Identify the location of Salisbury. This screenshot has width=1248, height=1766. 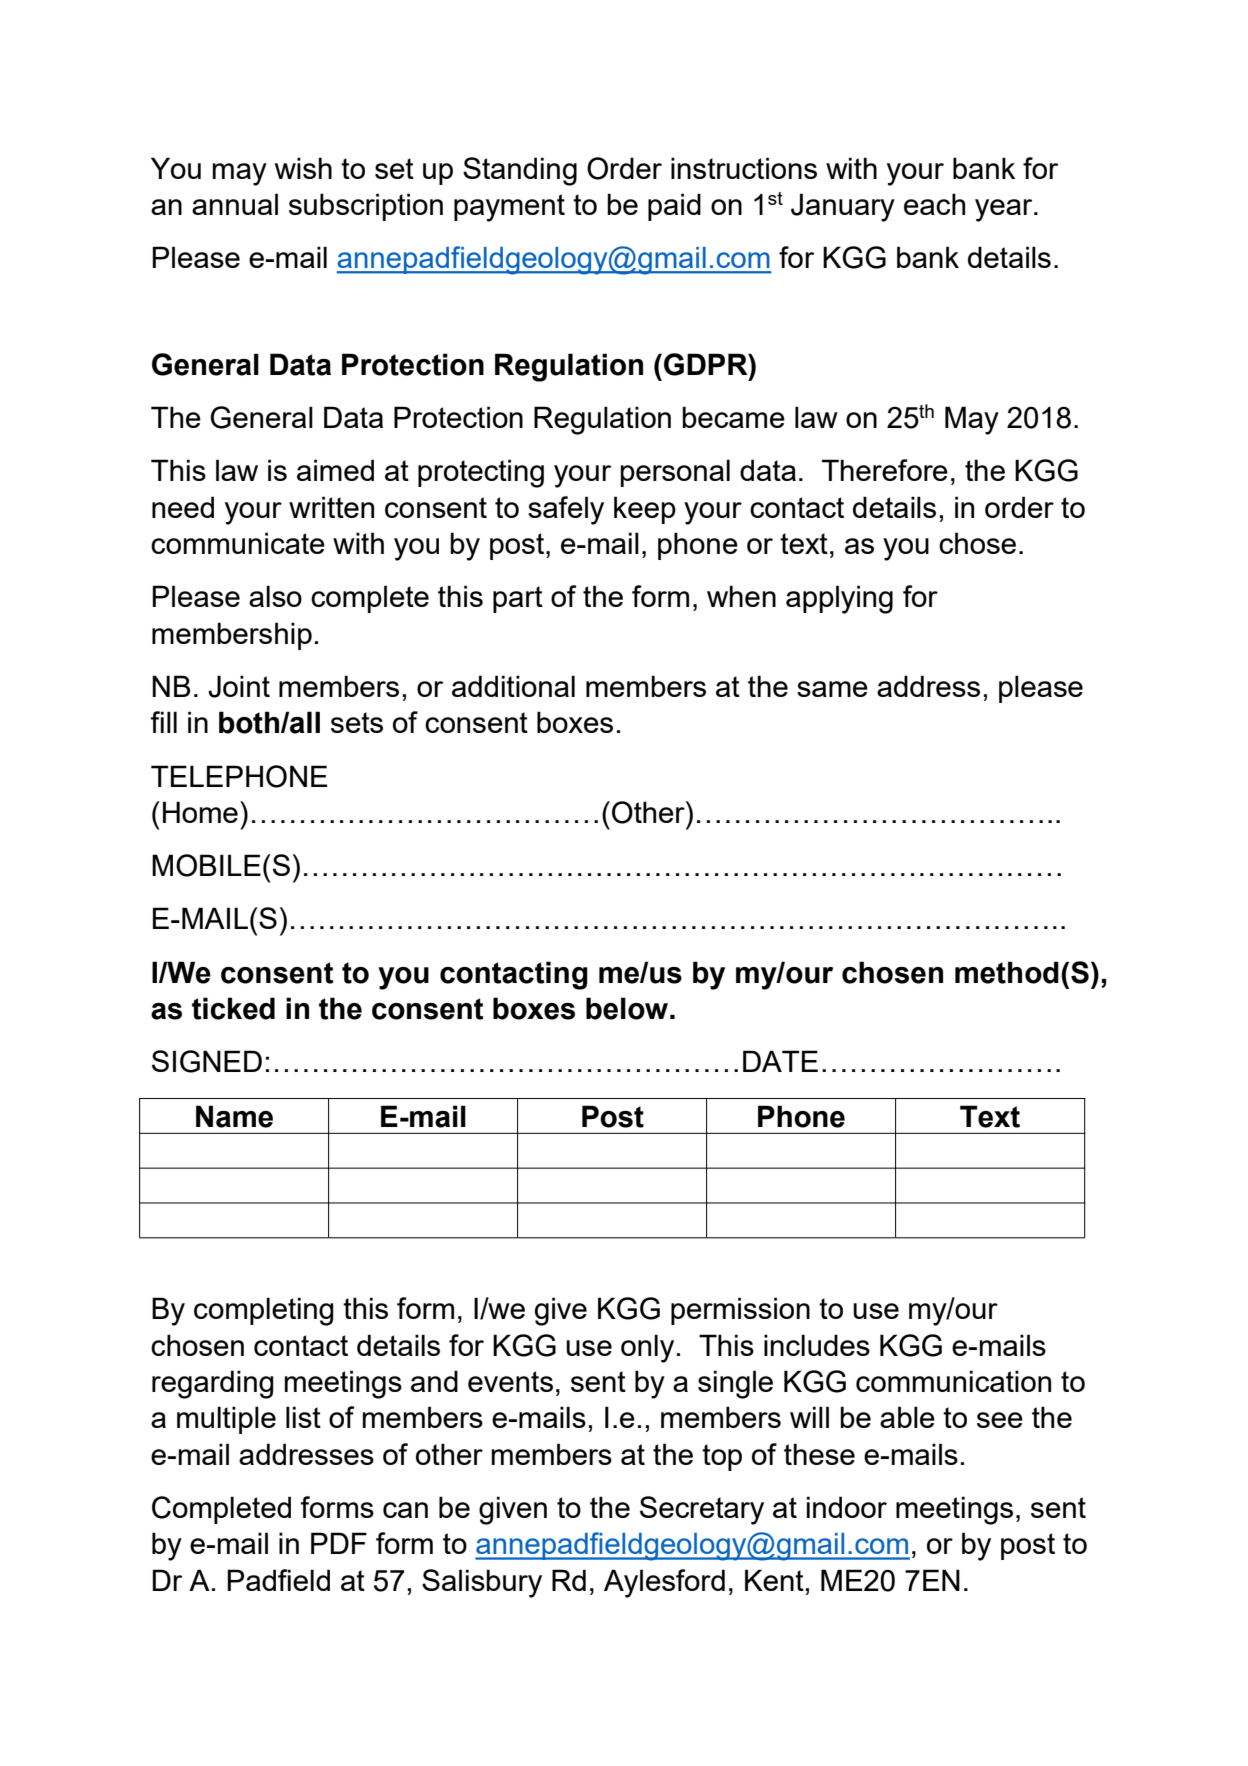
(482, 1583).
